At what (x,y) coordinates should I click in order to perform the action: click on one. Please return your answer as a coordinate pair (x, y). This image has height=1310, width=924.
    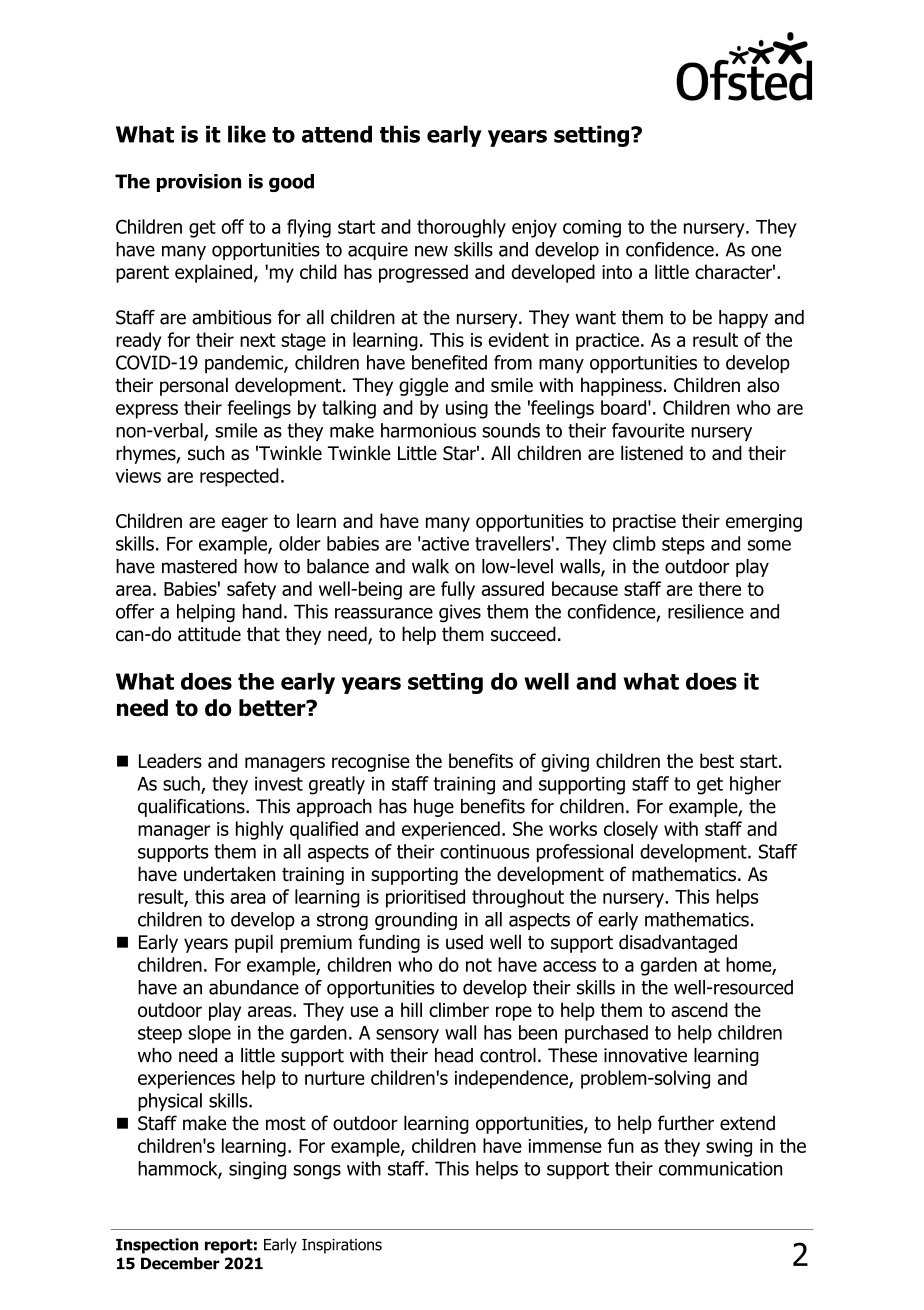
    Looking at the image, I should click on (766, 251).
